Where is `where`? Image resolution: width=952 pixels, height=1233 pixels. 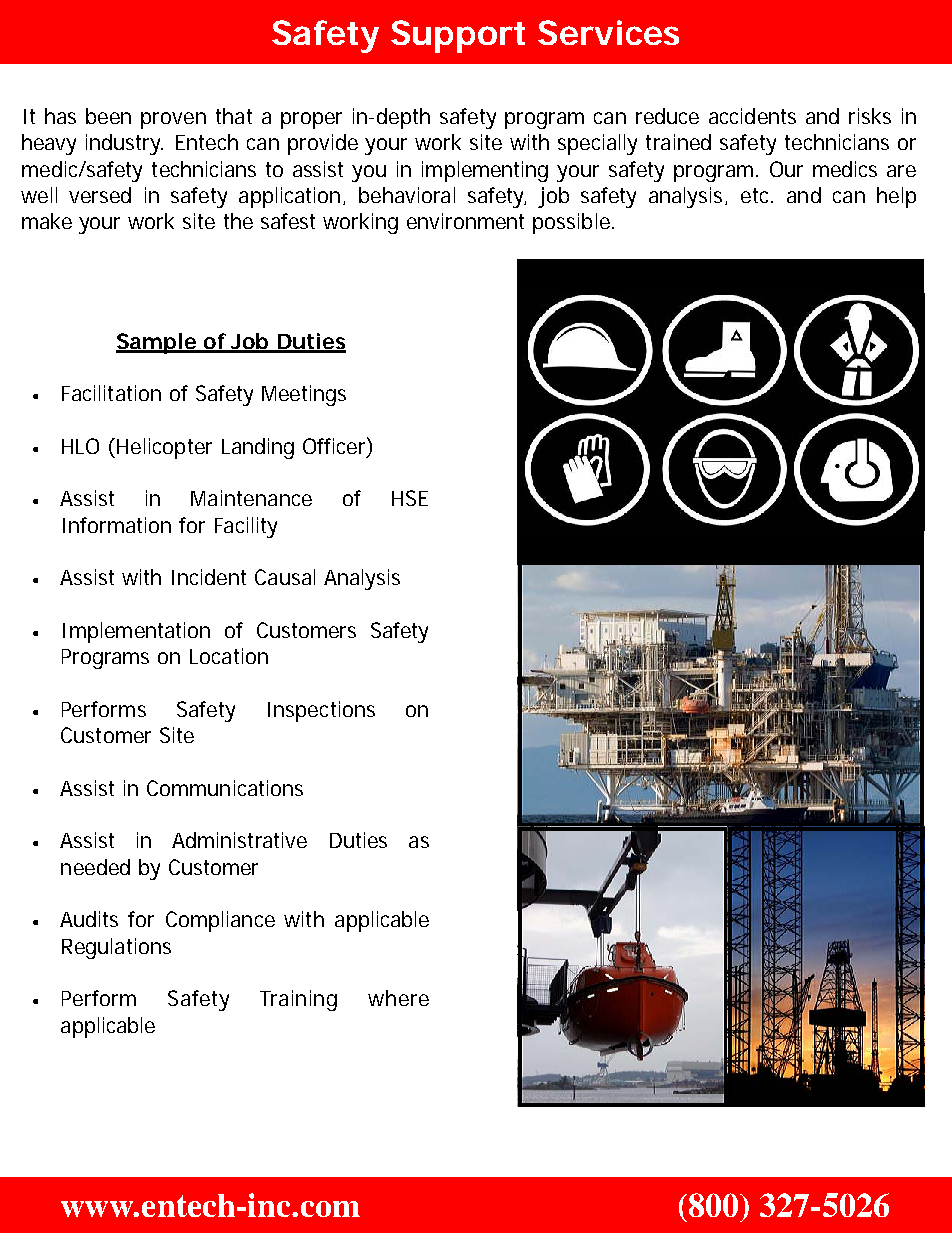
where is located at coordinates (398, 998).
